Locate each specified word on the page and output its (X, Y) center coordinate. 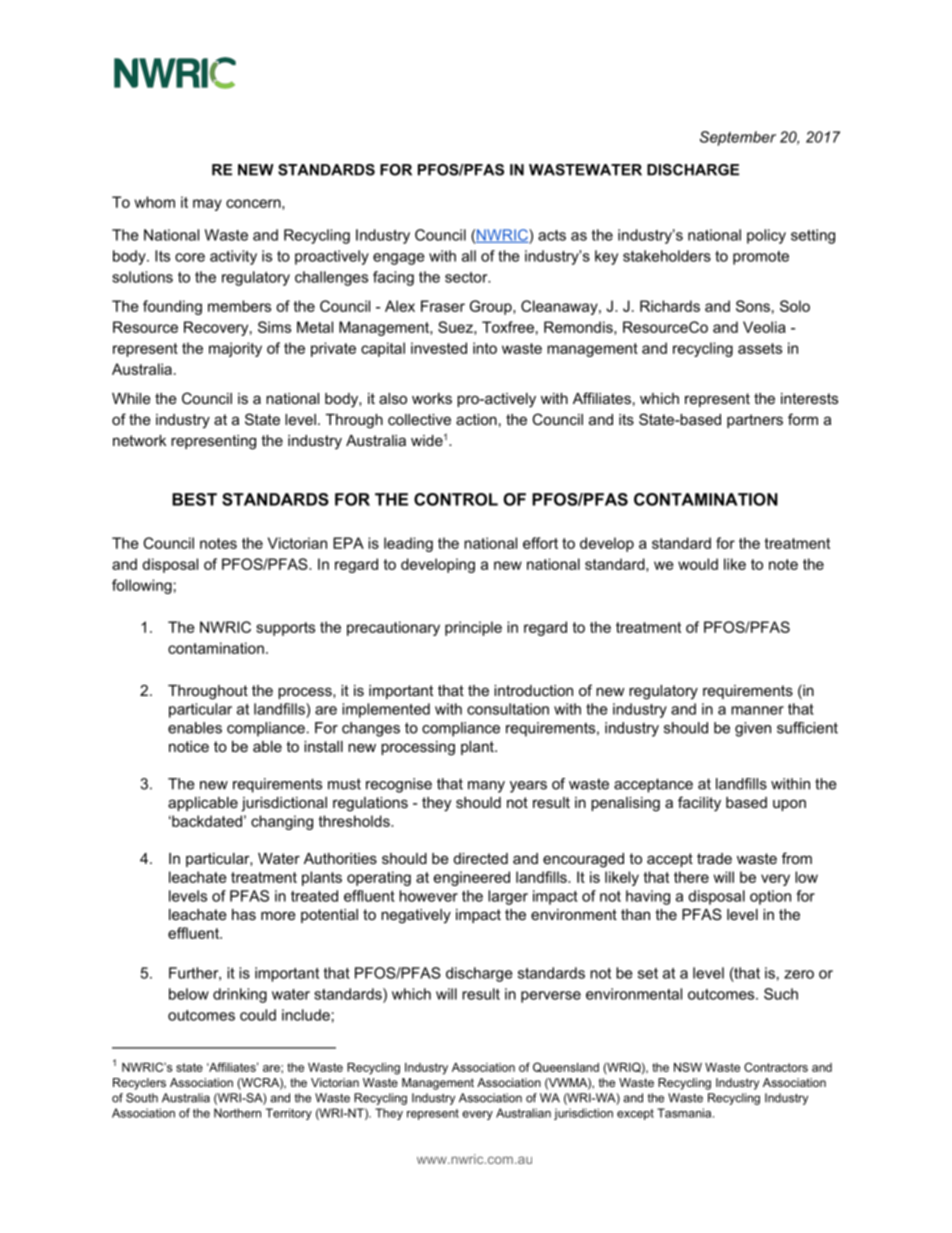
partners (755, 421)
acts (552, 235)
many (486, 787)
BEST (194, 499)
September (738, 138)
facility (699, 804)
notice (189, 746)
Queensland (566, 1067)
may (207, 205)
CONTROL (456, 499)
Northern (237, 1113)
